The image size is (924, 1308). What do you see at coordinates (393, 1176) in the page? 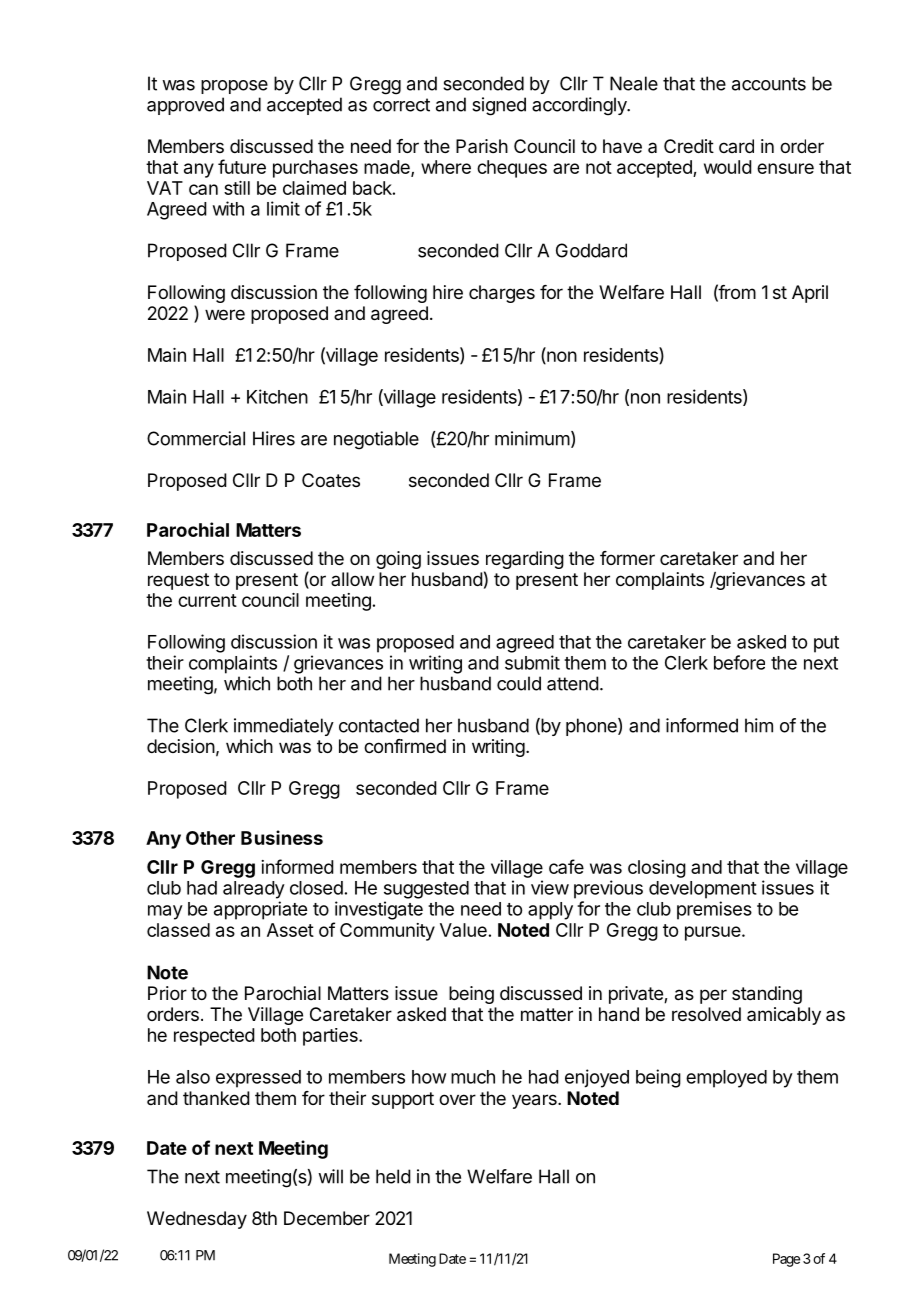
I see `held` at bounding box center [393, 1176].
